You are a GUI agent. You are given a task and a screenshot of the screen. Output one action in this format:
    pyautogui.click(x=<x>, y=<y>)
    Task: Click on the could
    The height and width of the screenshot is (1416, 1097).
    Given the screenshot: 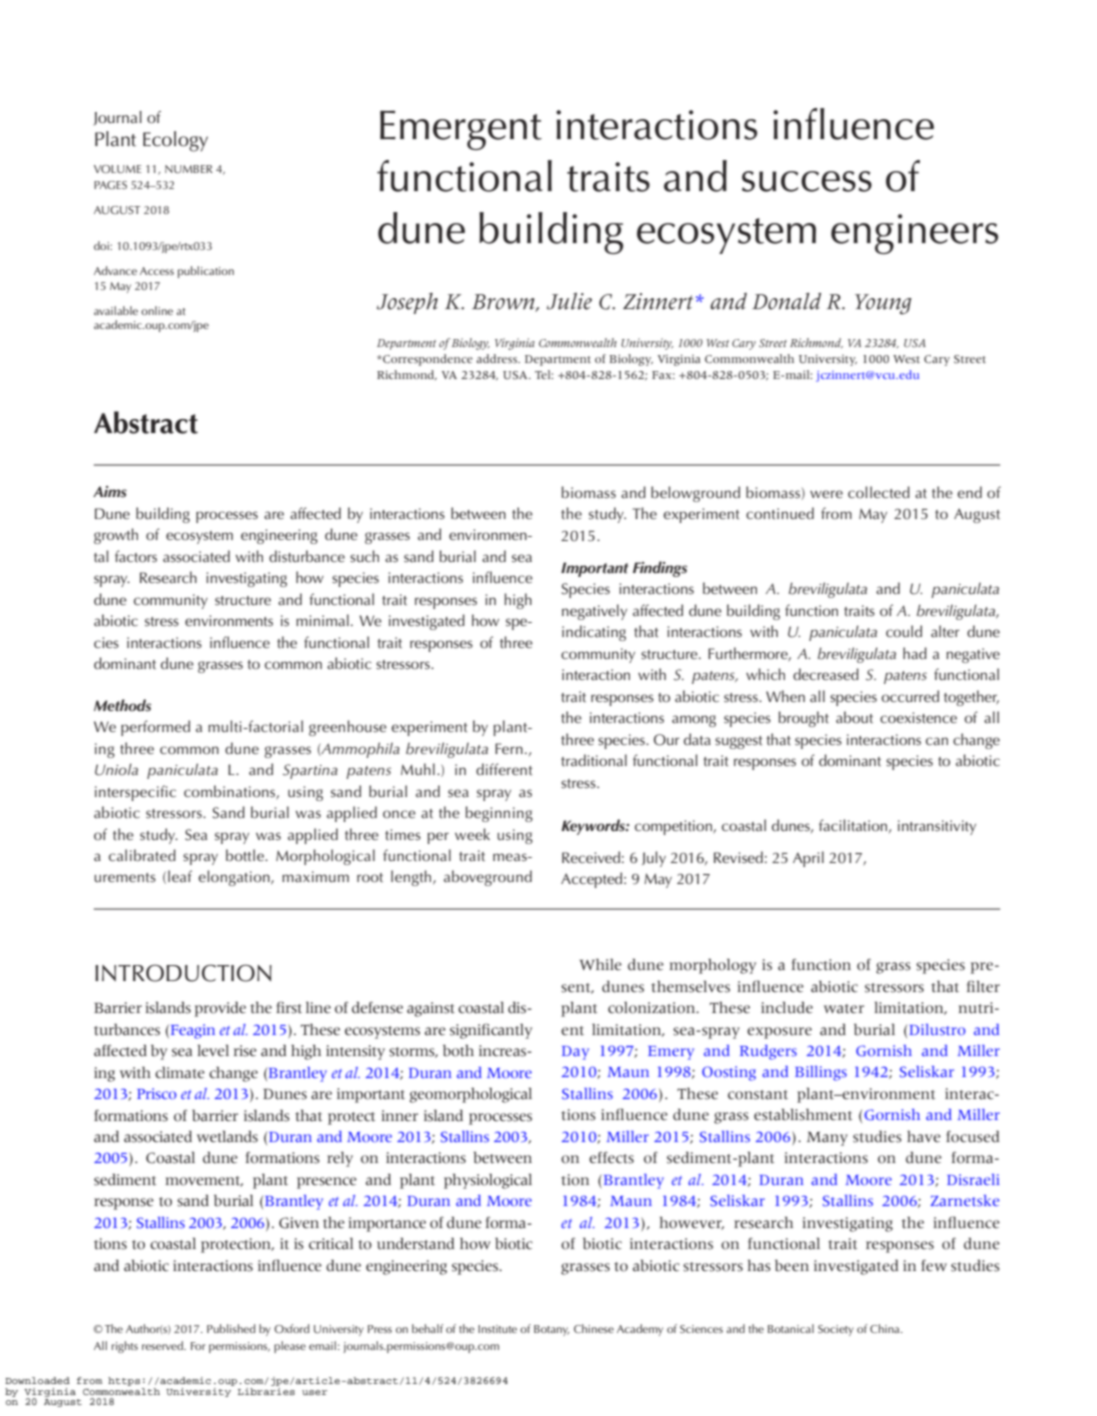 What is the action you would take?
    pyautogui.click(x=904, y=631)
